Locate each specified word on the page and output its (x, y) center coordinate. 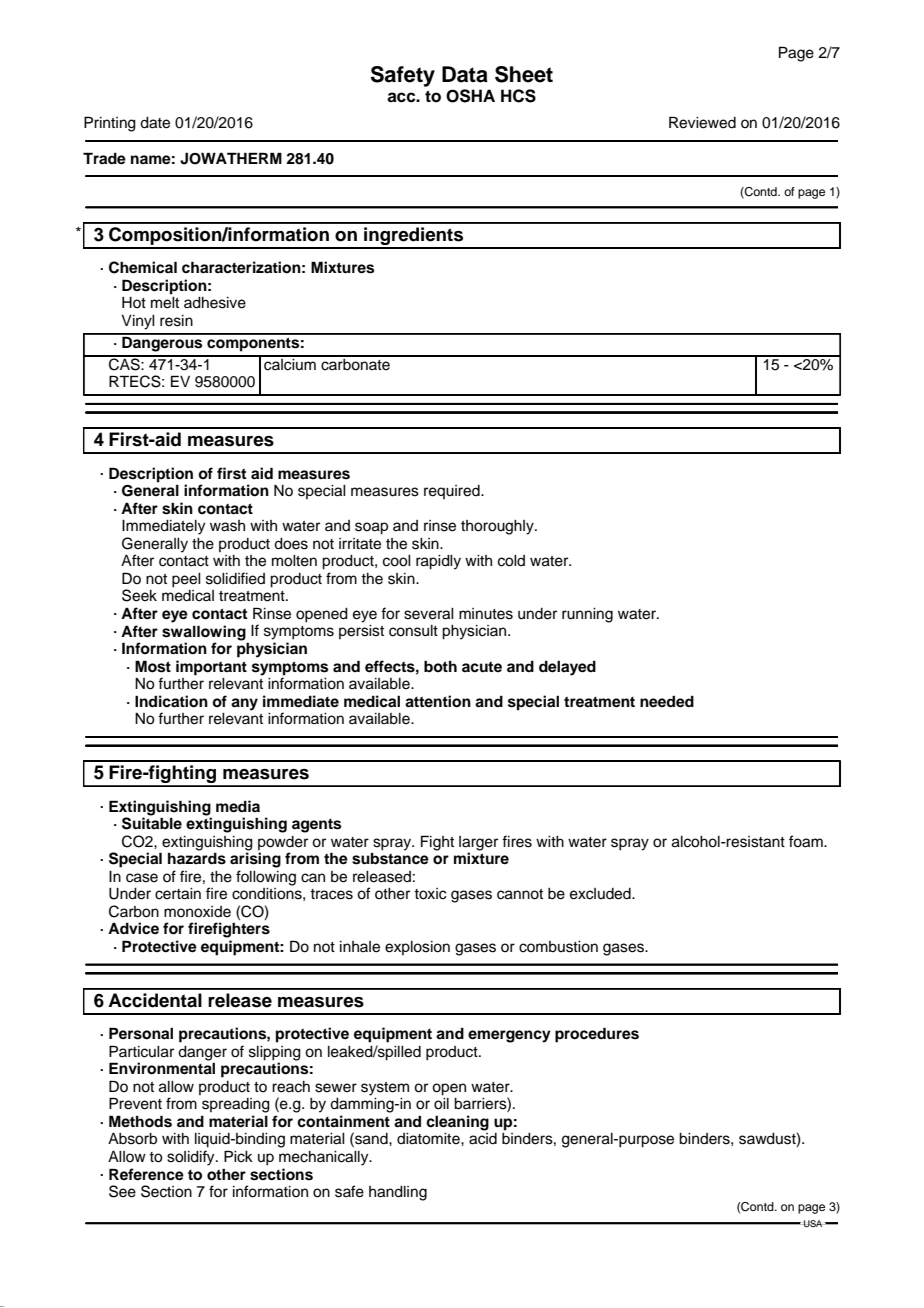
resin (176, 321)
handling (398, 1193)
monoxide (197, 912)
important (211, 668)
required (453, 492)
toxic (430, 894)
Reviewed (702, 122)
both (440, 666)
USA (813, 1223)
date (155, 123)
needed (667, 702)
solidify (192, 1158)
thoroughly (498, 527)
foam (807, 841)
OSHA (470, 96)
